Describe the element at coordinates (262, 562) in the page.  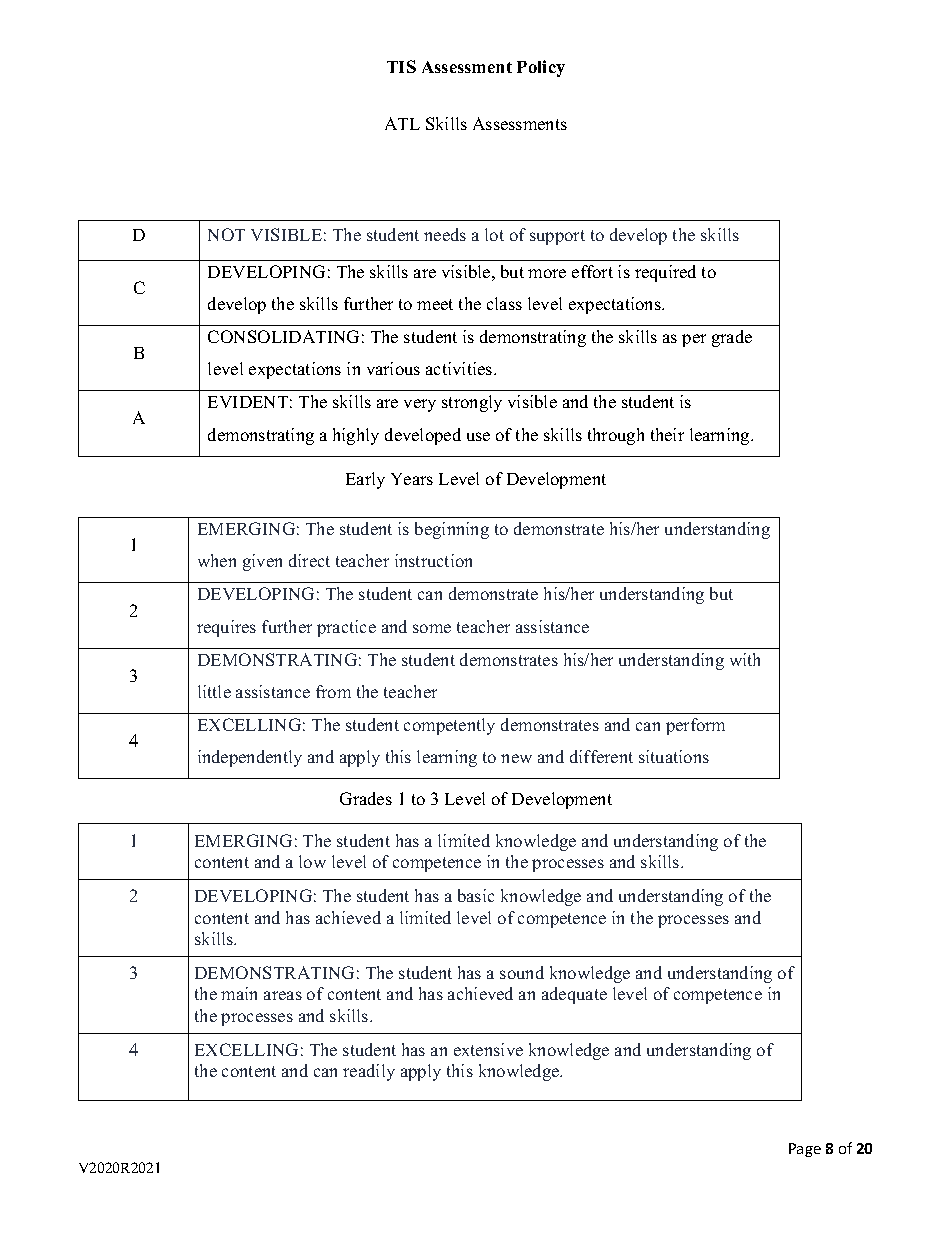
I see `given` at that location.
